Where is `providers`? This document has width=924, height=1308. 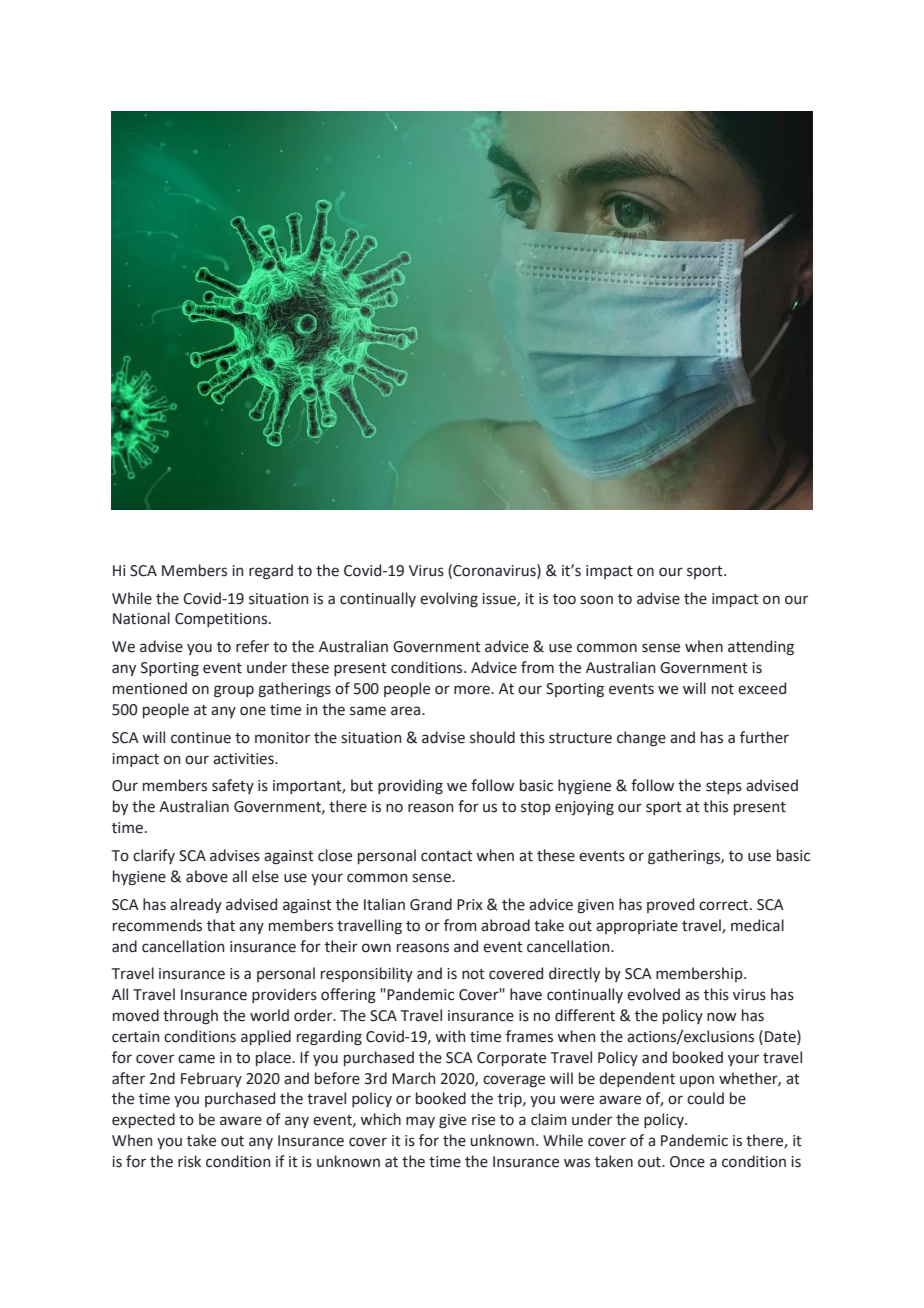
providers is located at coordinates (284, 995).
